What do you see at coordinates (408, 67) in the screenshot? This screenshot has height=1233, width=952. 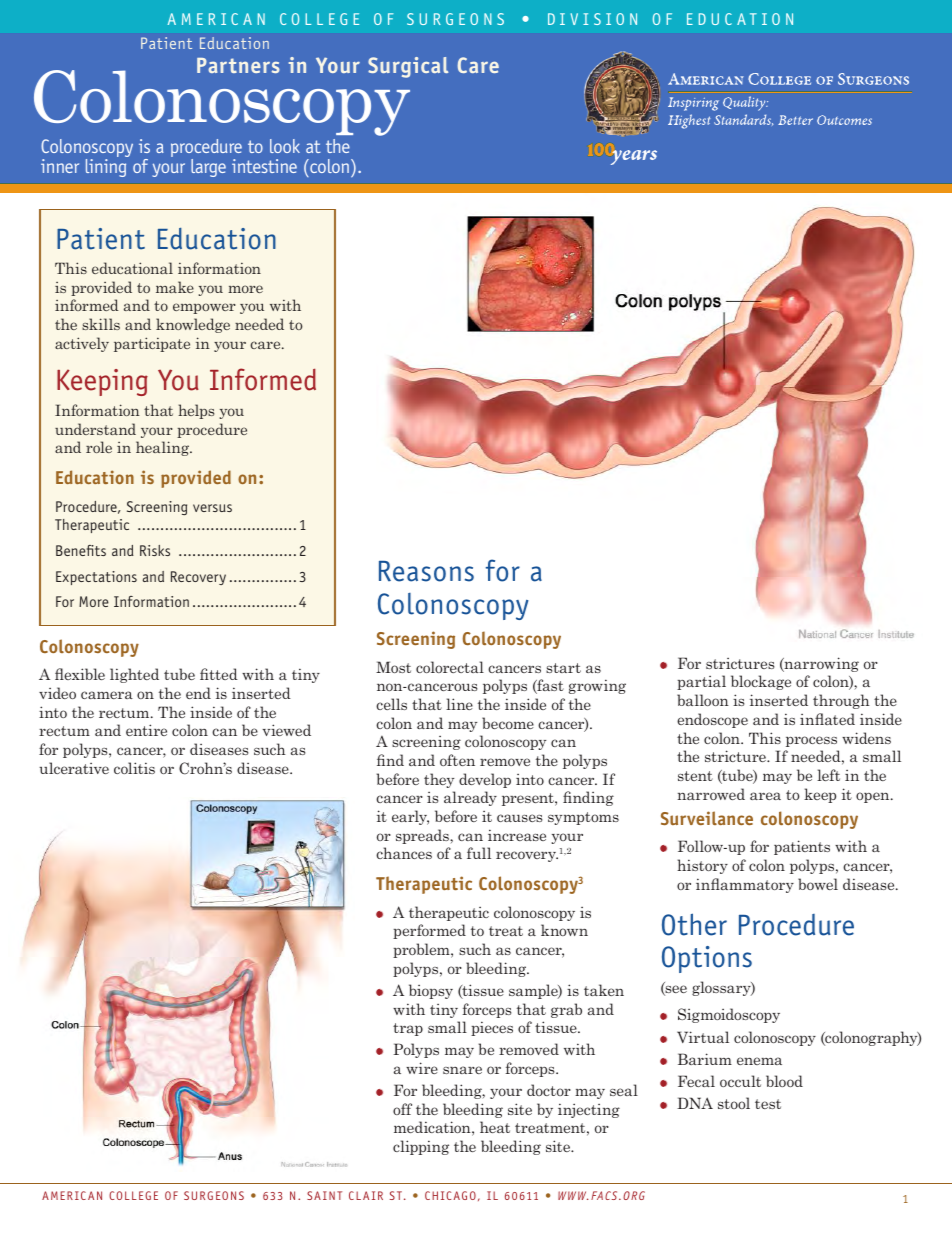 I see `Surgical` at bounding box center [408, 67].
